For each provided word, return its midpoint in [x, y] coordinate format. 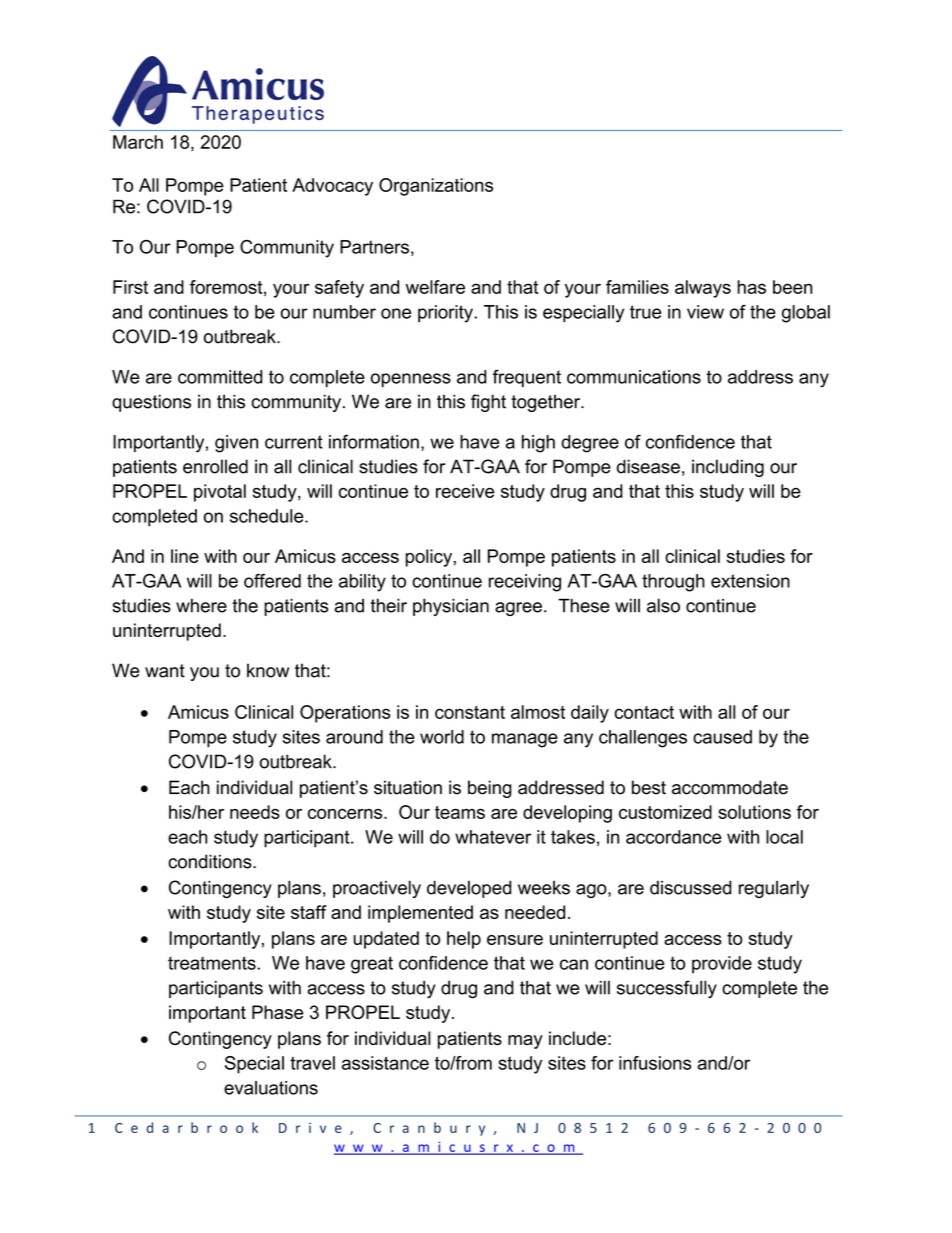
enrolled [215, 466]
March [138, 142]
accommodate [730, 787]
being [490, 789]
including [728, 468]
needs [255, 812]
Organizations [436, 187]
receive [465, 491]
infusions [655, 1063]
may [525, 1042]
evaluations [271, 1088]
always [703, 289]
